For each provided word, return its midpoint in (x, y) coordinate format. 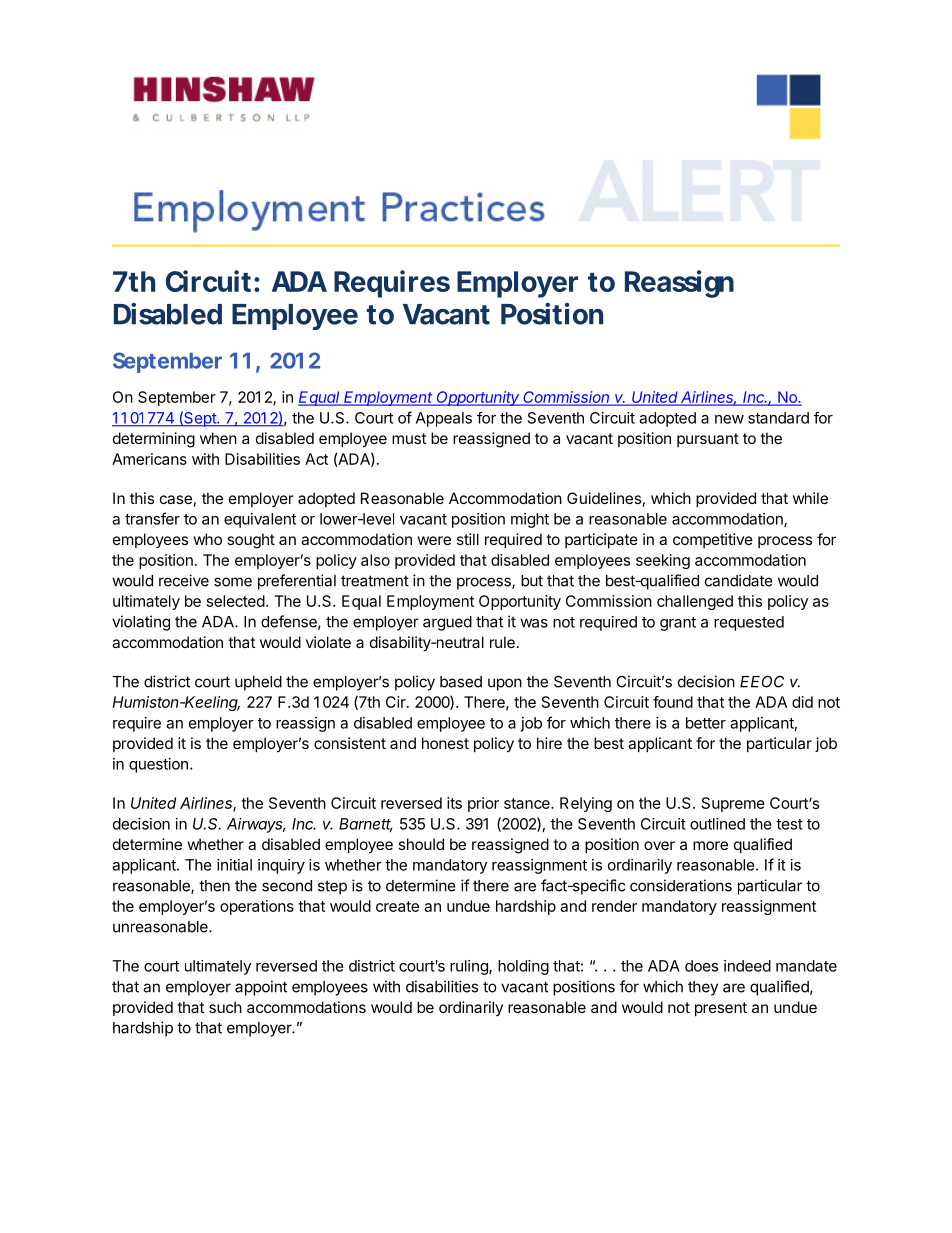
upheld (258, 683)
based (461, 682)
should (421, 844)
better (706, 723)
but (532, 581)
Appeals (444, 419)
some (233, 582)
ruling (470, 967)
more (710, 845)
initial (234, 865)
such (225, 1007)
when (218, 438)
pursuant (708, 440)
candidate (739, 580)
